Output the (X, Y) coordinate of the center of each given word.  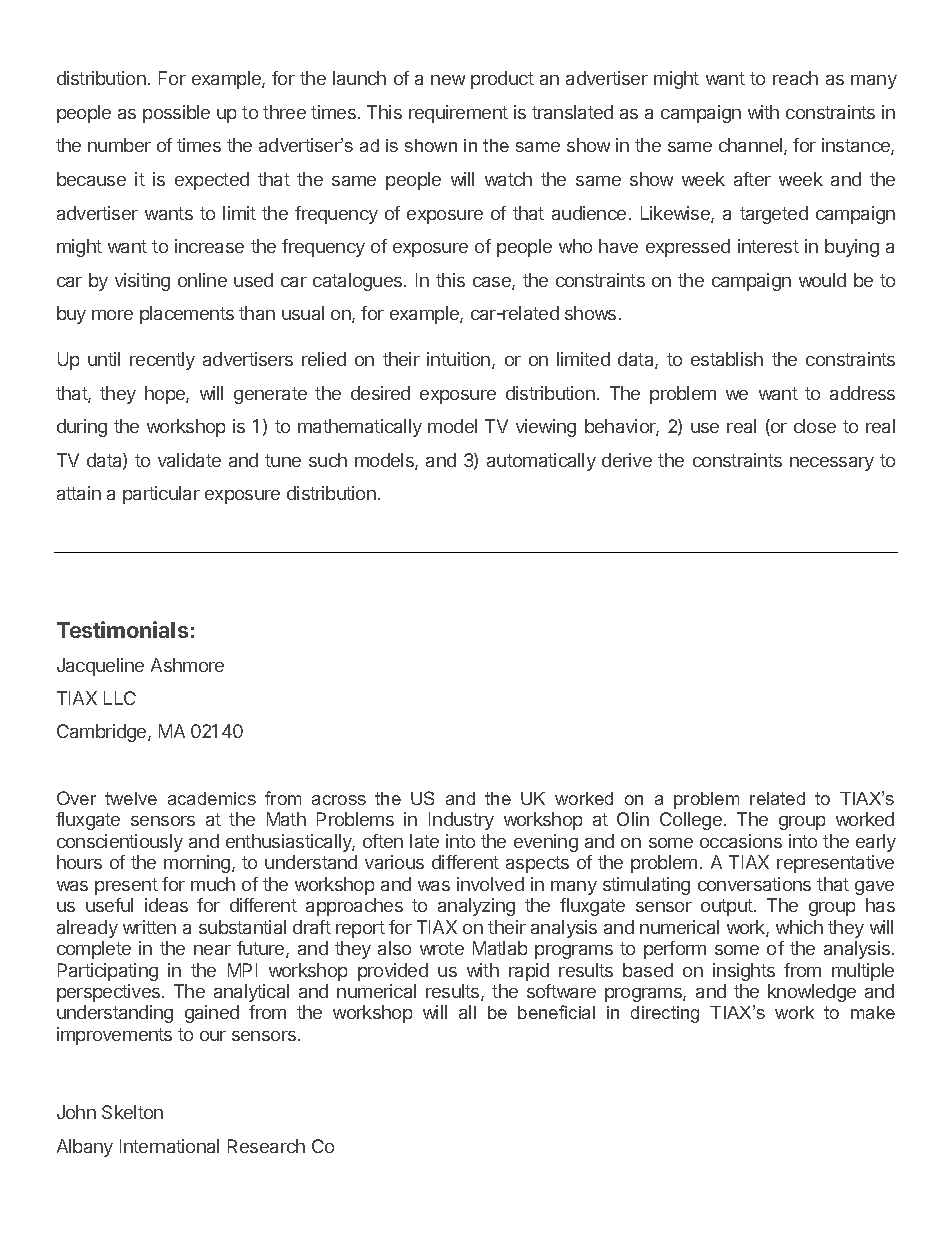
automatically (541, 462)
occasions (741, 841)
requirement (458, 114)
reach (795, 78)
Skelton (132, 1112)
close (815, 426)
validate (189, 460)
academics (212, 798)
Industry (461, 821)
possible (176, 114)
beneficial (556, 1012)
